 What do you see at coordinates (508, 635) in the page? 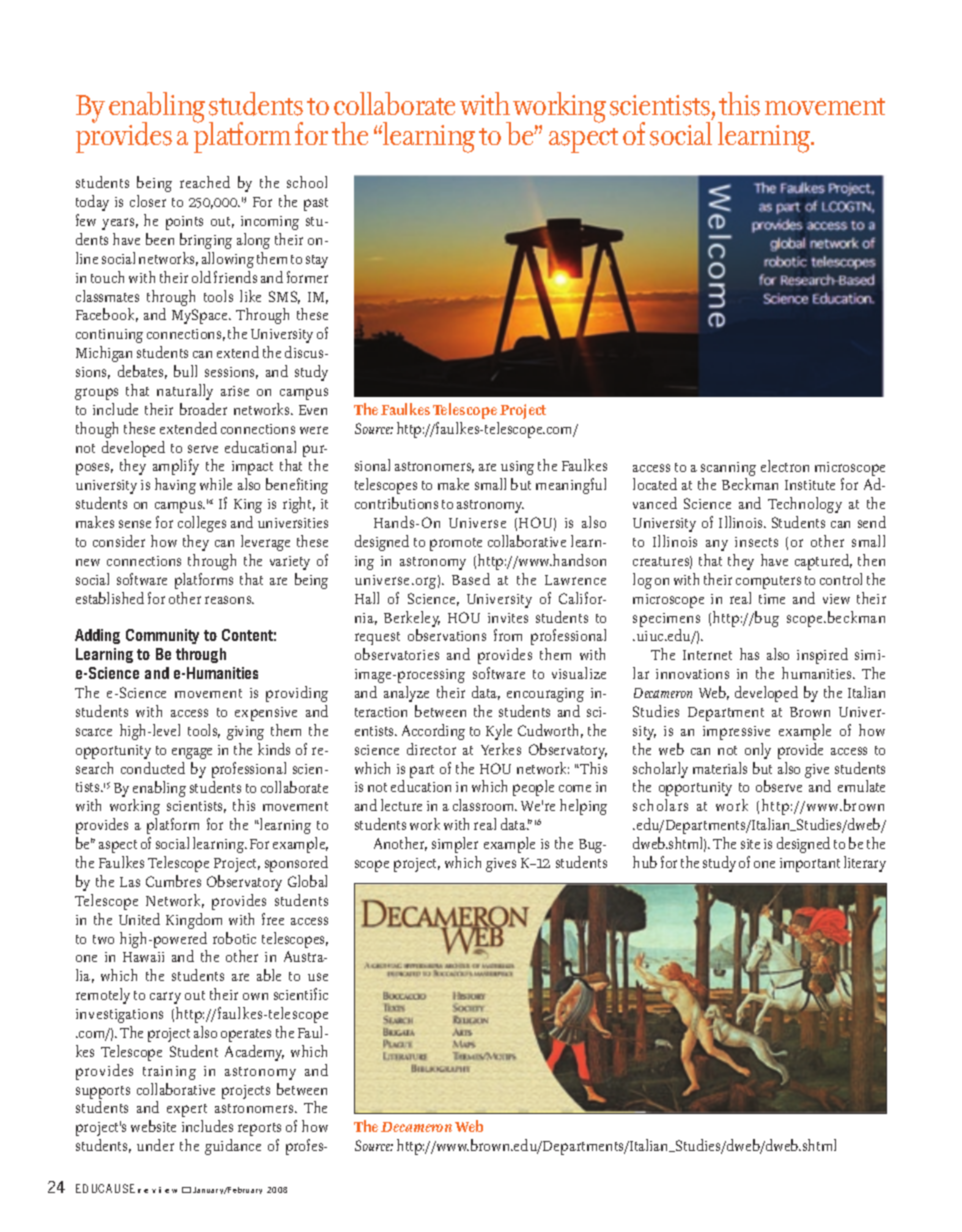
I see `from` at bounding box center [508, 635].
